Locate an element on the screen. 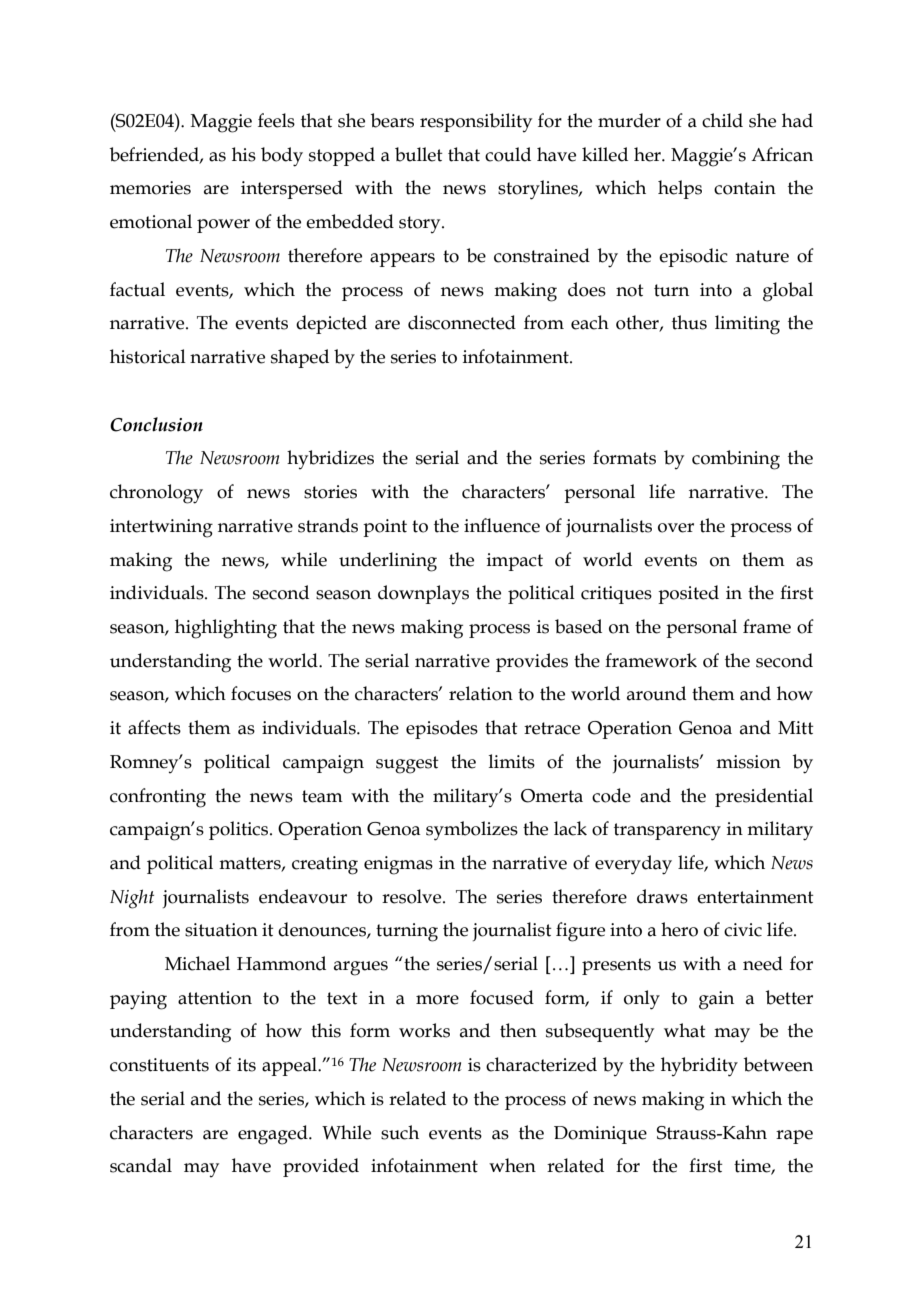 The image size is (924, 1308). relation is located at coordinates (481, 693).
